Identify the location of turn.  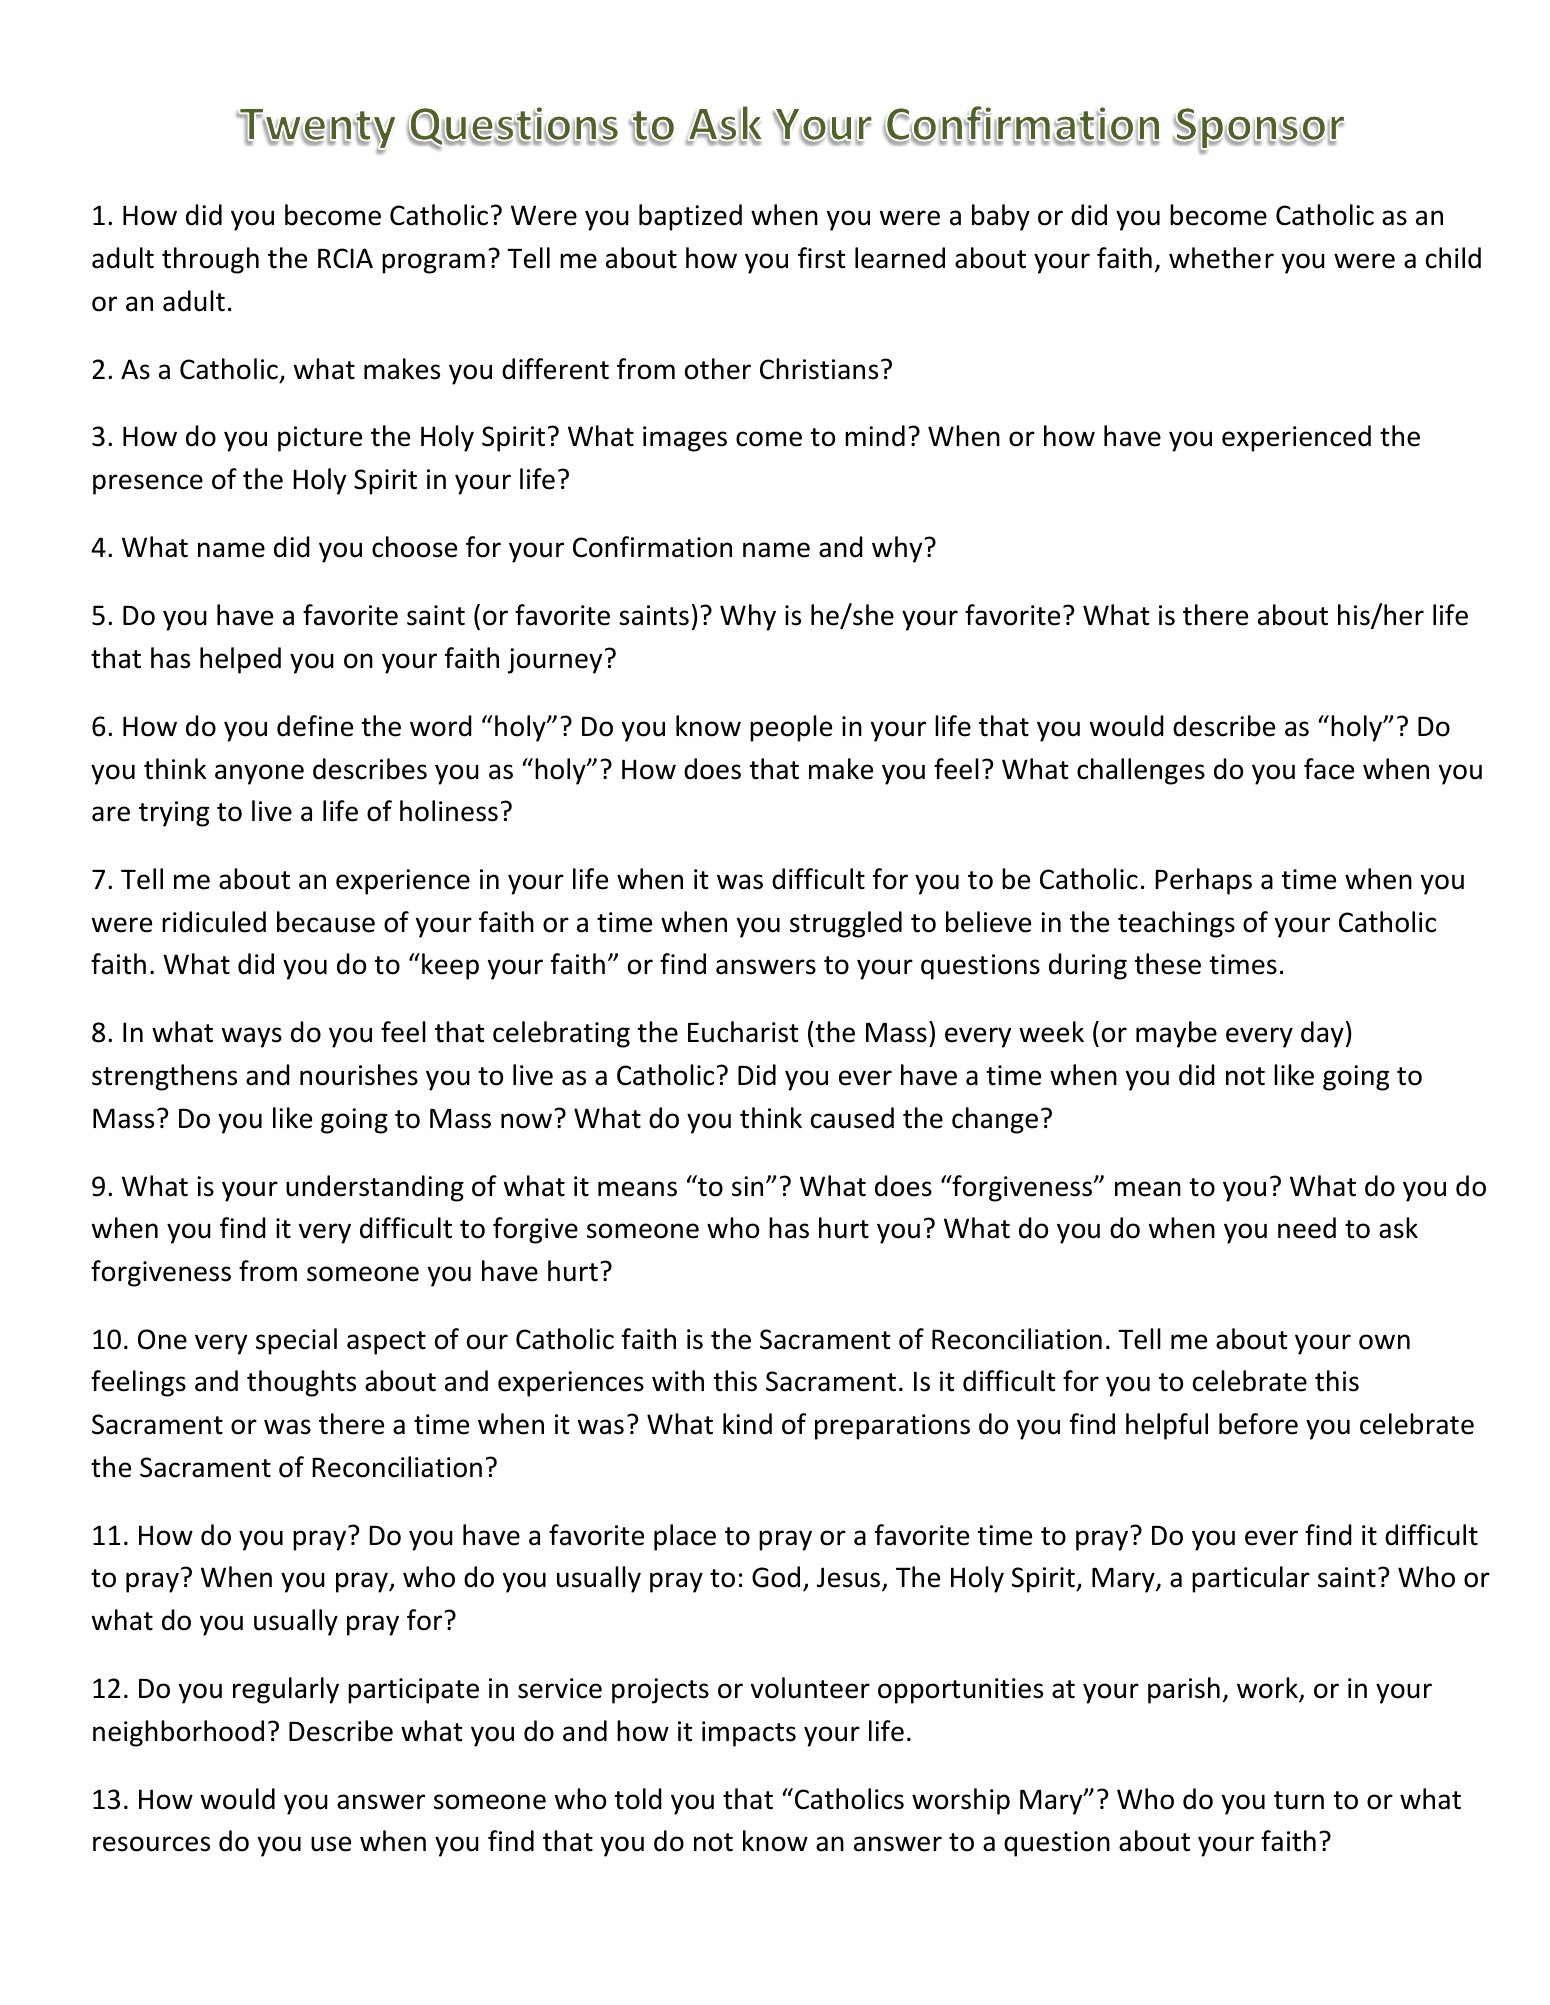
(1299, 1800).
